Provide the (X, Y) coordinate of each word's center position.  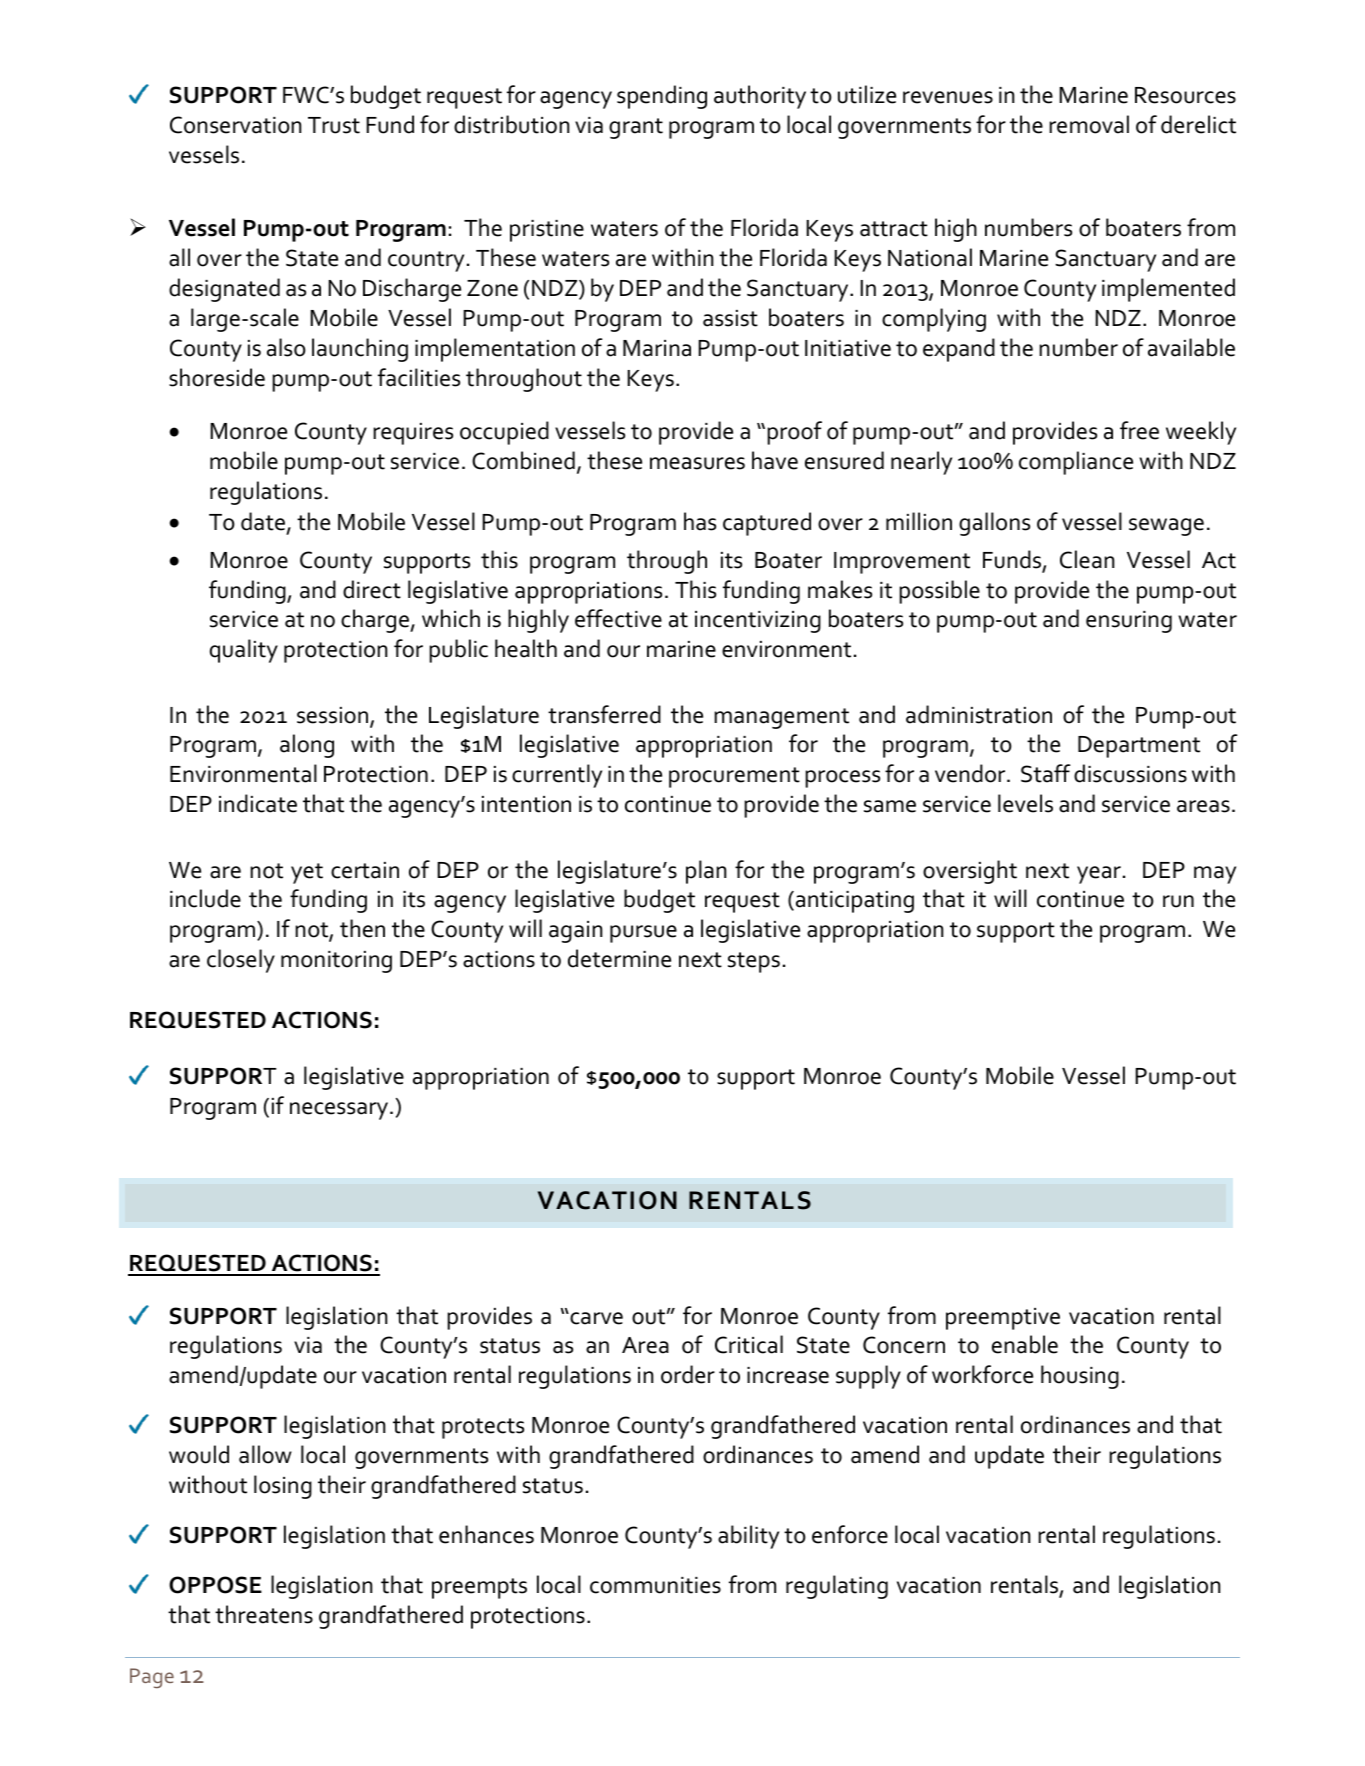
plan (706, 872)
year (1099, 875)
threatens (264, 1614)
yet (307, 873)
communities (655, 1585)
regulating (837, 1587)
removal (1089, 124)
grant (636, 128)
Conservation (235, 125)
